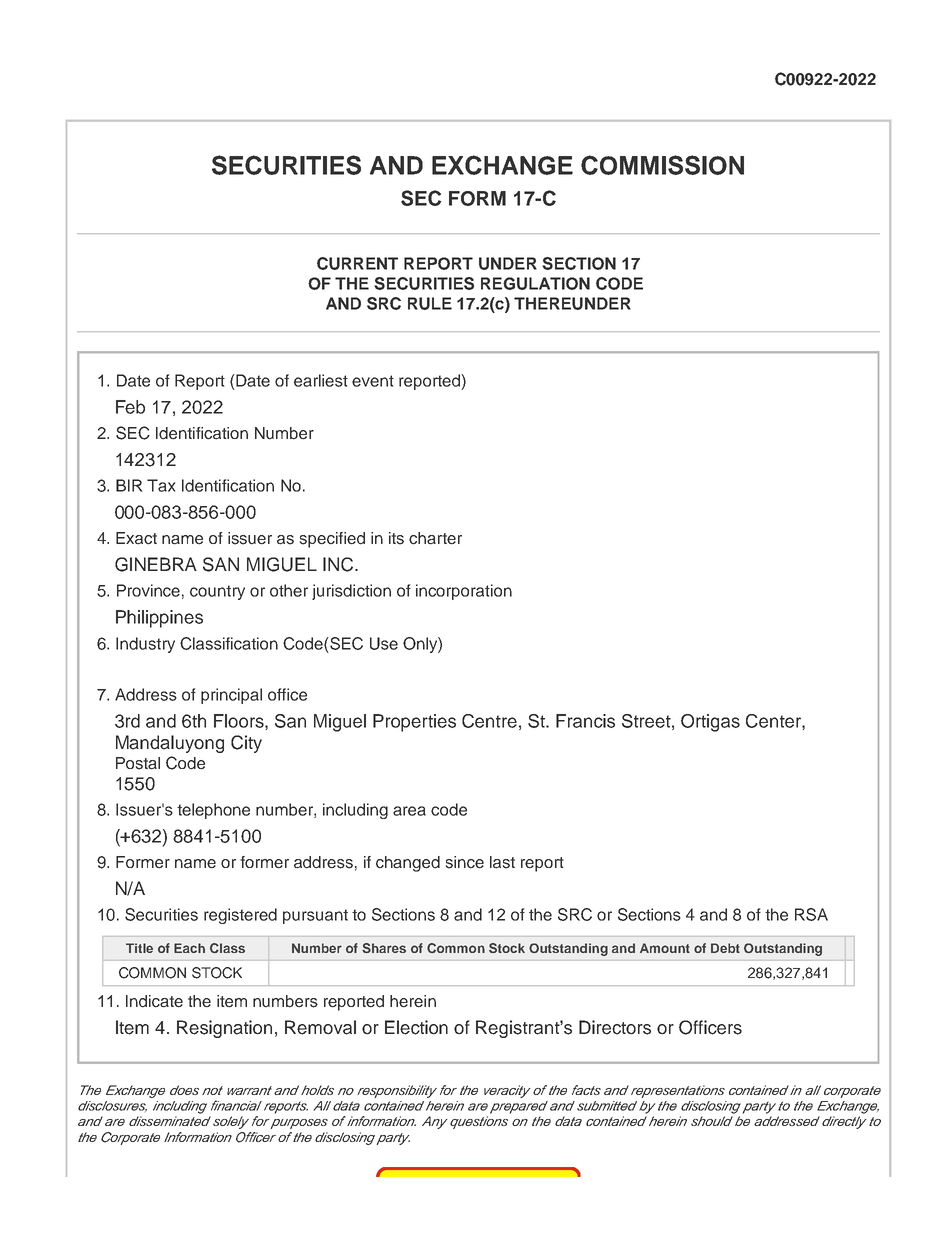  What do you see at coordinates (224, 1029) in the document?
I see `Resignation` at bounding box center [224, 1029].
